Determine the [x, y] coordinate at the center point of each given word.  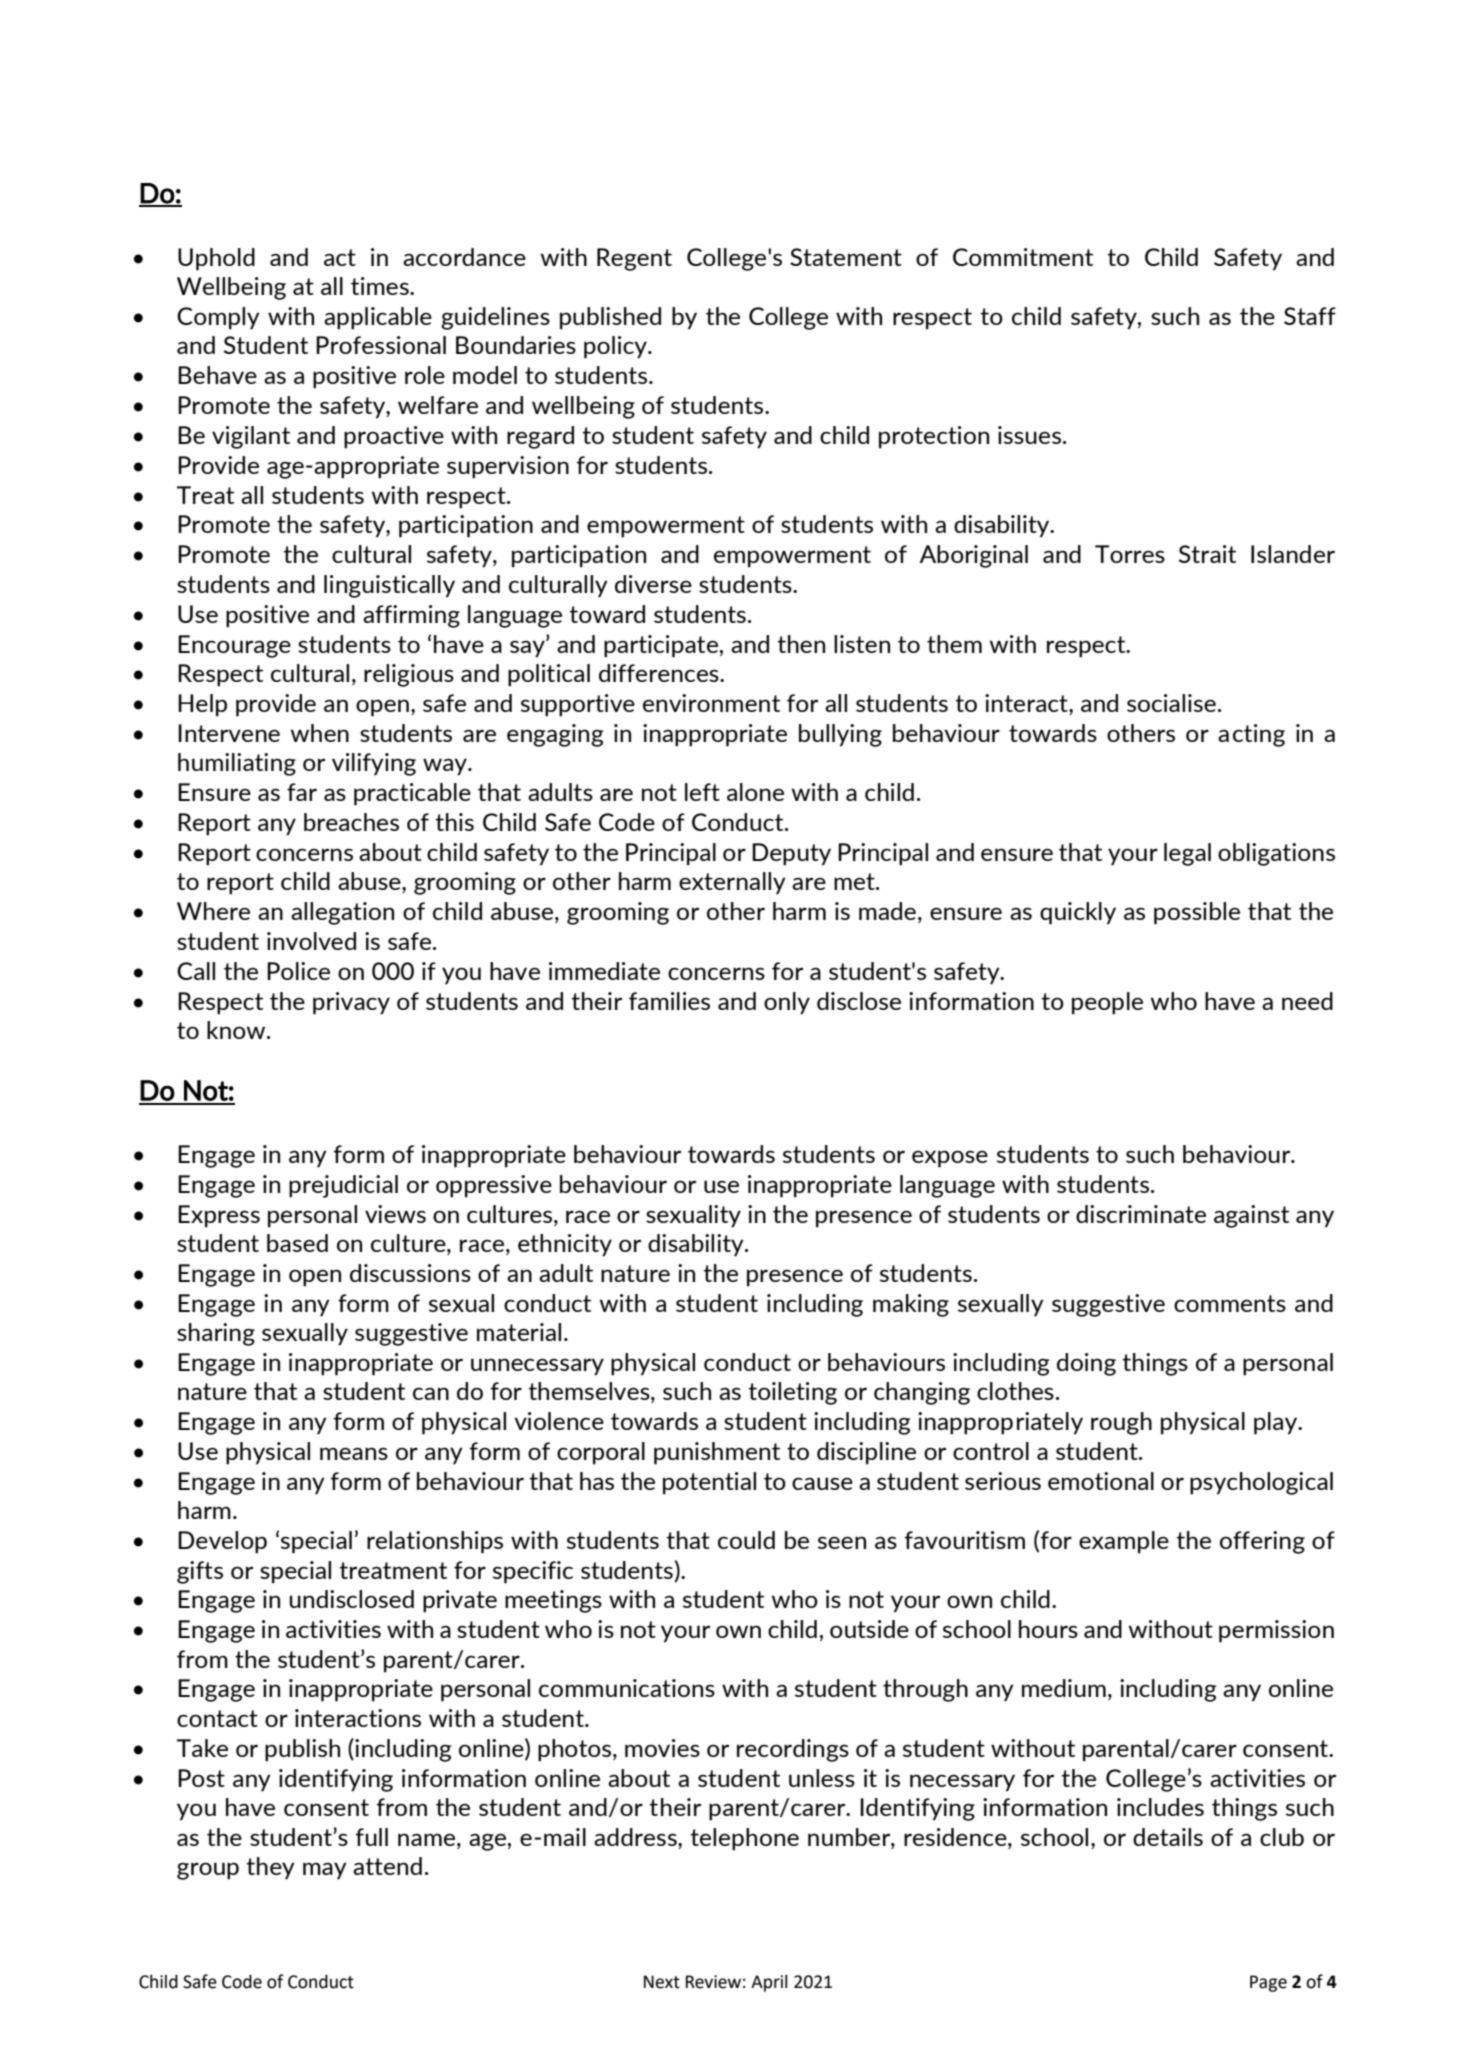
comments [1230, 1303]
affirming [411, 616]
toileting [792, 1393]
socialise [1171, 703]
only [787, 1003]
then [801, 644]
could [746, 1540]
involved [311, 941]
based [297, 1243]
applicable [378, 318]
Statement [846, 257]
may [325, 1871]
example [1124, 1542]
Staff [1310, 316]
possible [1197, 913]
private [460, 1601]
